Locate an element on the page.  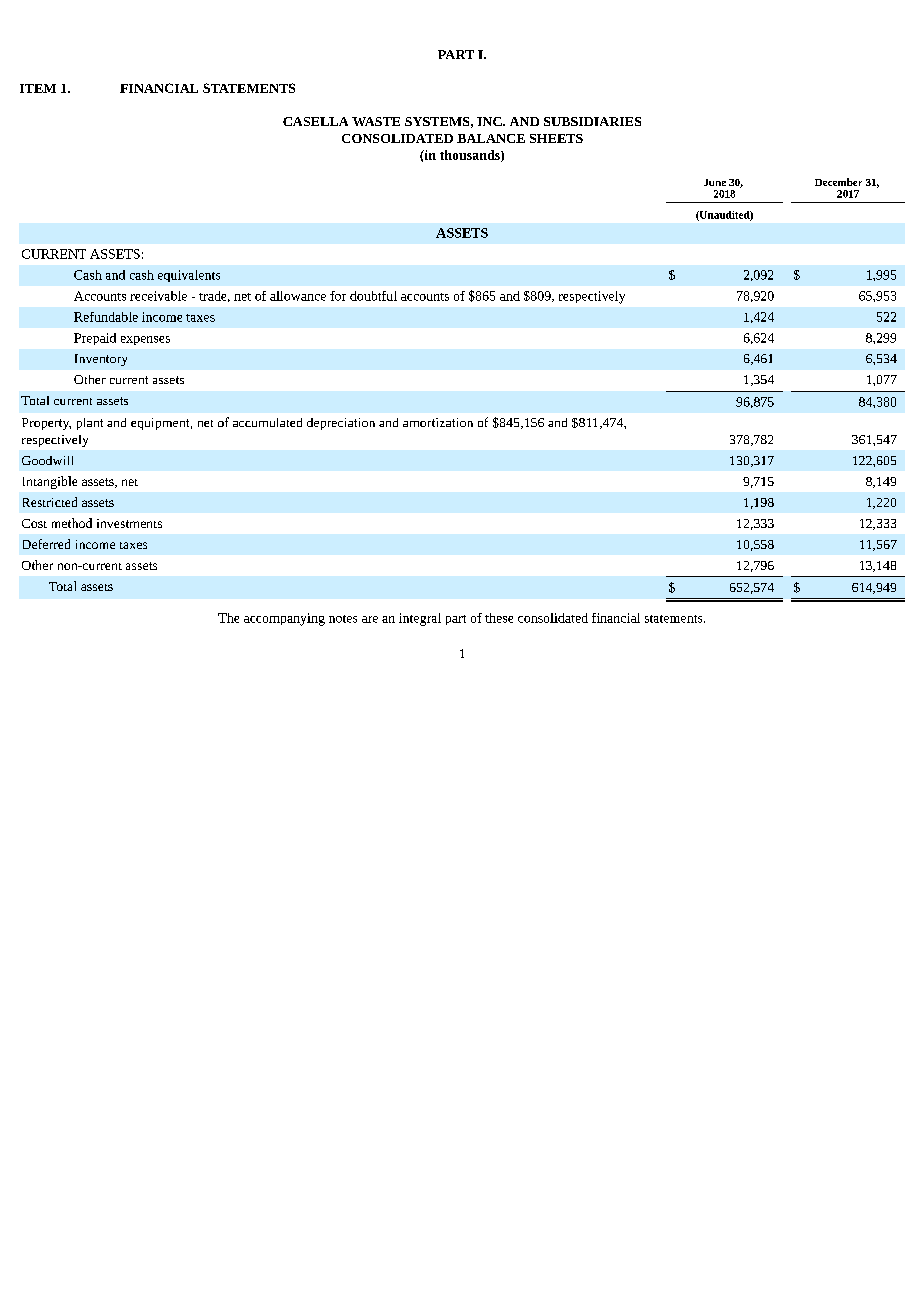
June is located at coordinates (715, 182).
